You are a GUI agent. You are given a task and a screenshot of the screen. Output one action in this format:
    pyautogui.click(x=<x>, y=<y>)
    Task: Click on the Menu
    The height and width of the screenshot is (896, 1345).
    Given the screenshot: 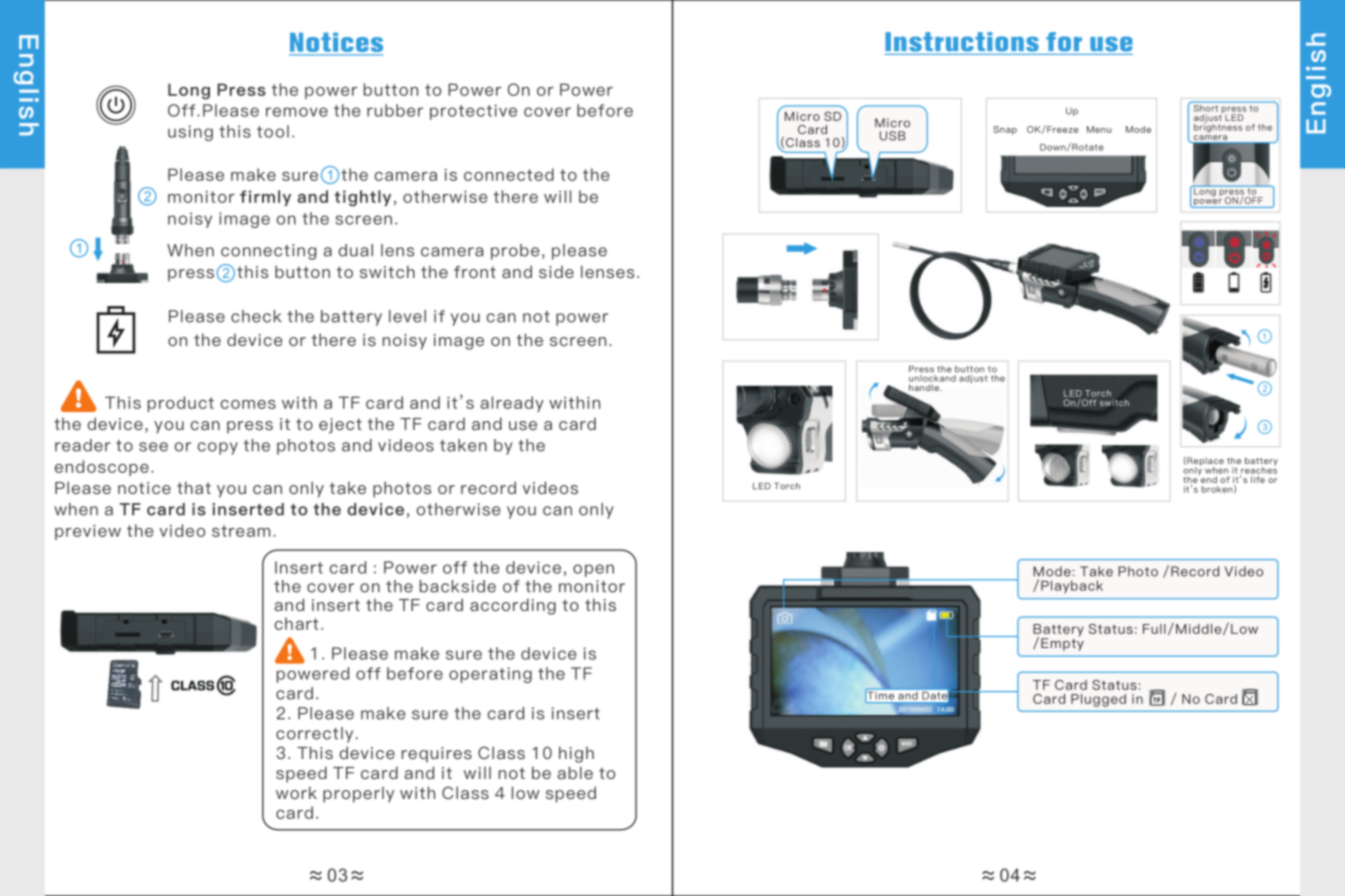 What is the action you would take?
    pyautogui.click(x=1099, y=129)
